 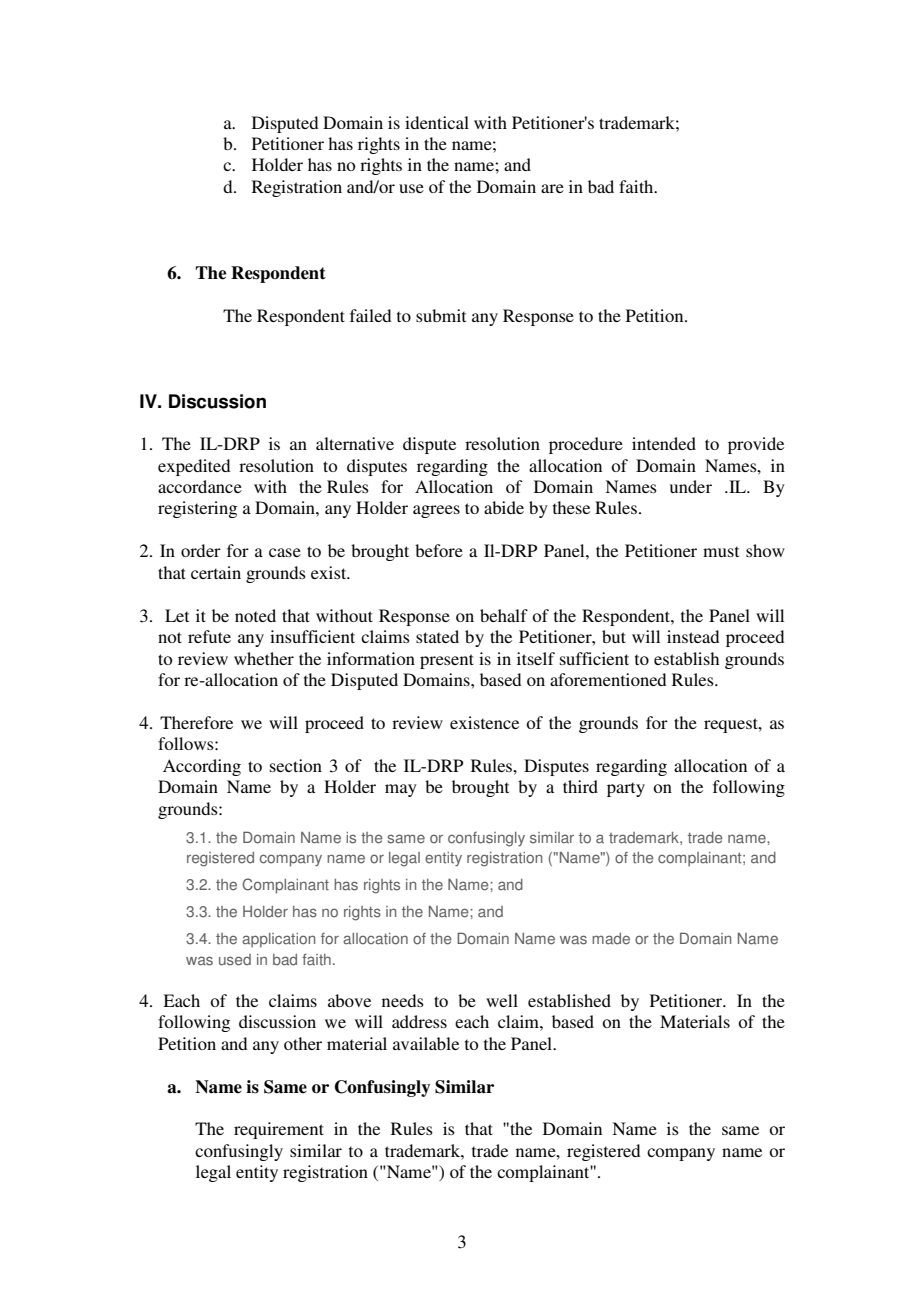 What do you see at coordinates (279, 1130) in the document?
I see `requirement` at bounding box center [279, 1130].
